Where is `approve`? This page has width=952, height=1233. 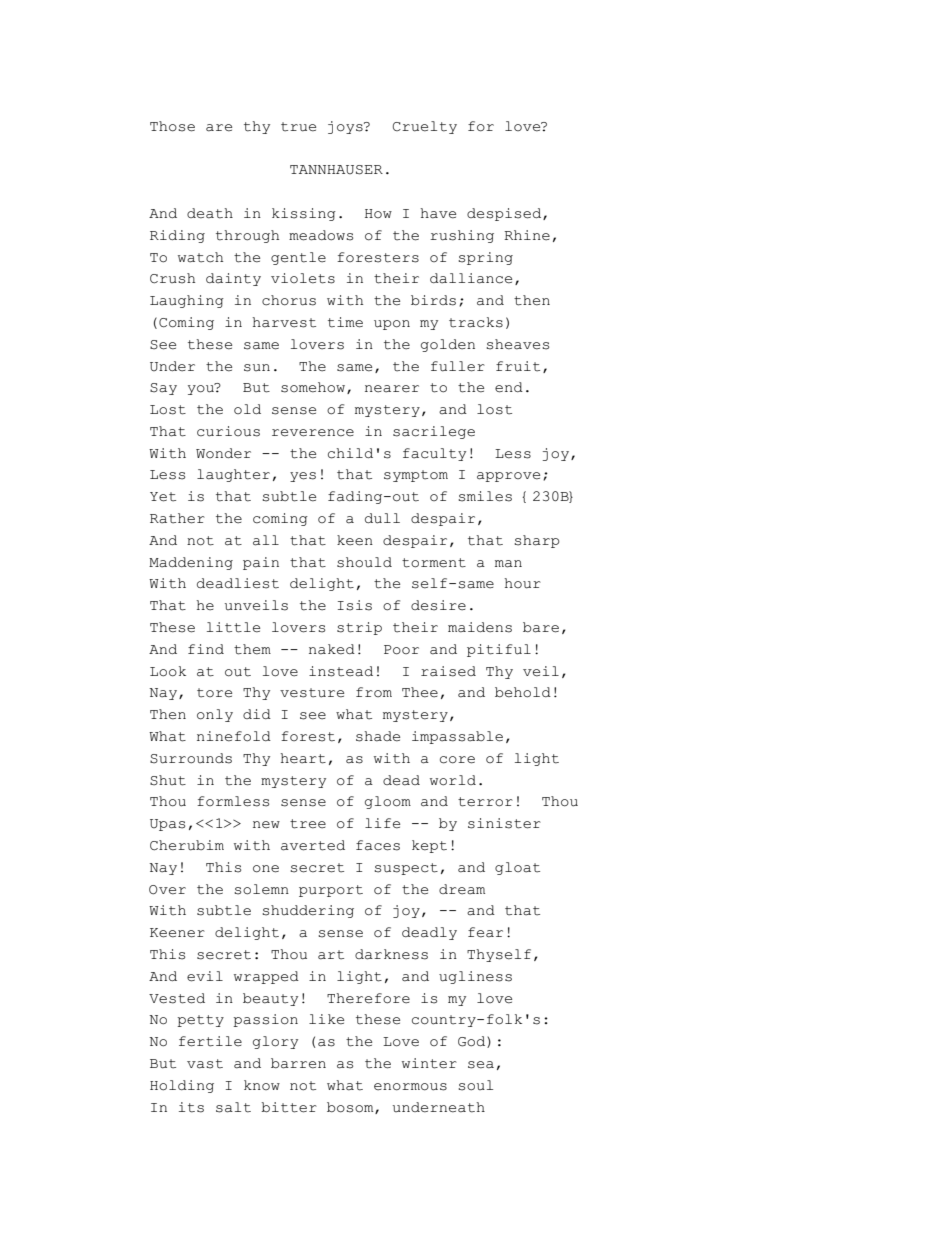
approve is located at coordinates (508, 477).
